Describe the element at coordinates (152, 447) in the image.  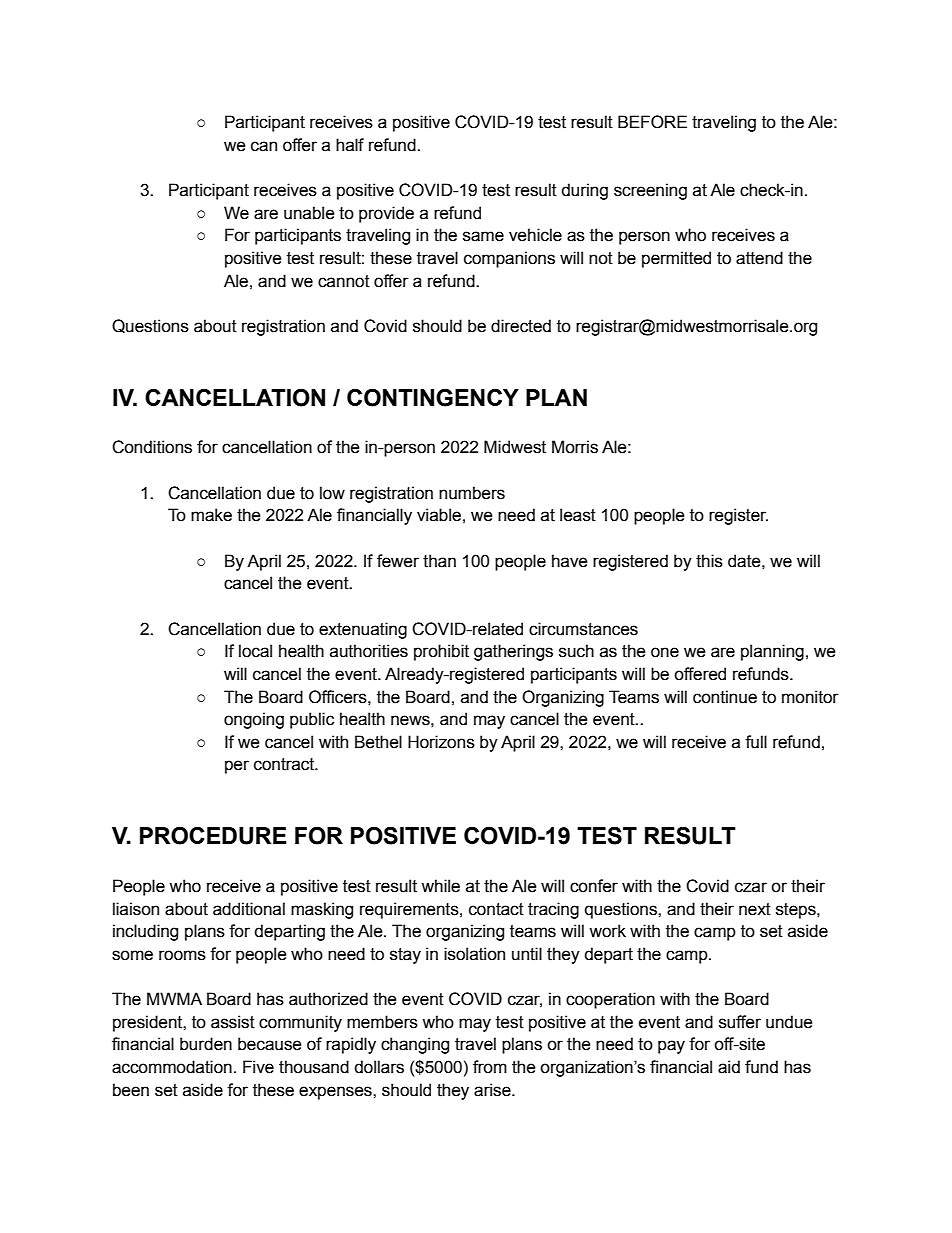
I see `Conditions` at that location.
